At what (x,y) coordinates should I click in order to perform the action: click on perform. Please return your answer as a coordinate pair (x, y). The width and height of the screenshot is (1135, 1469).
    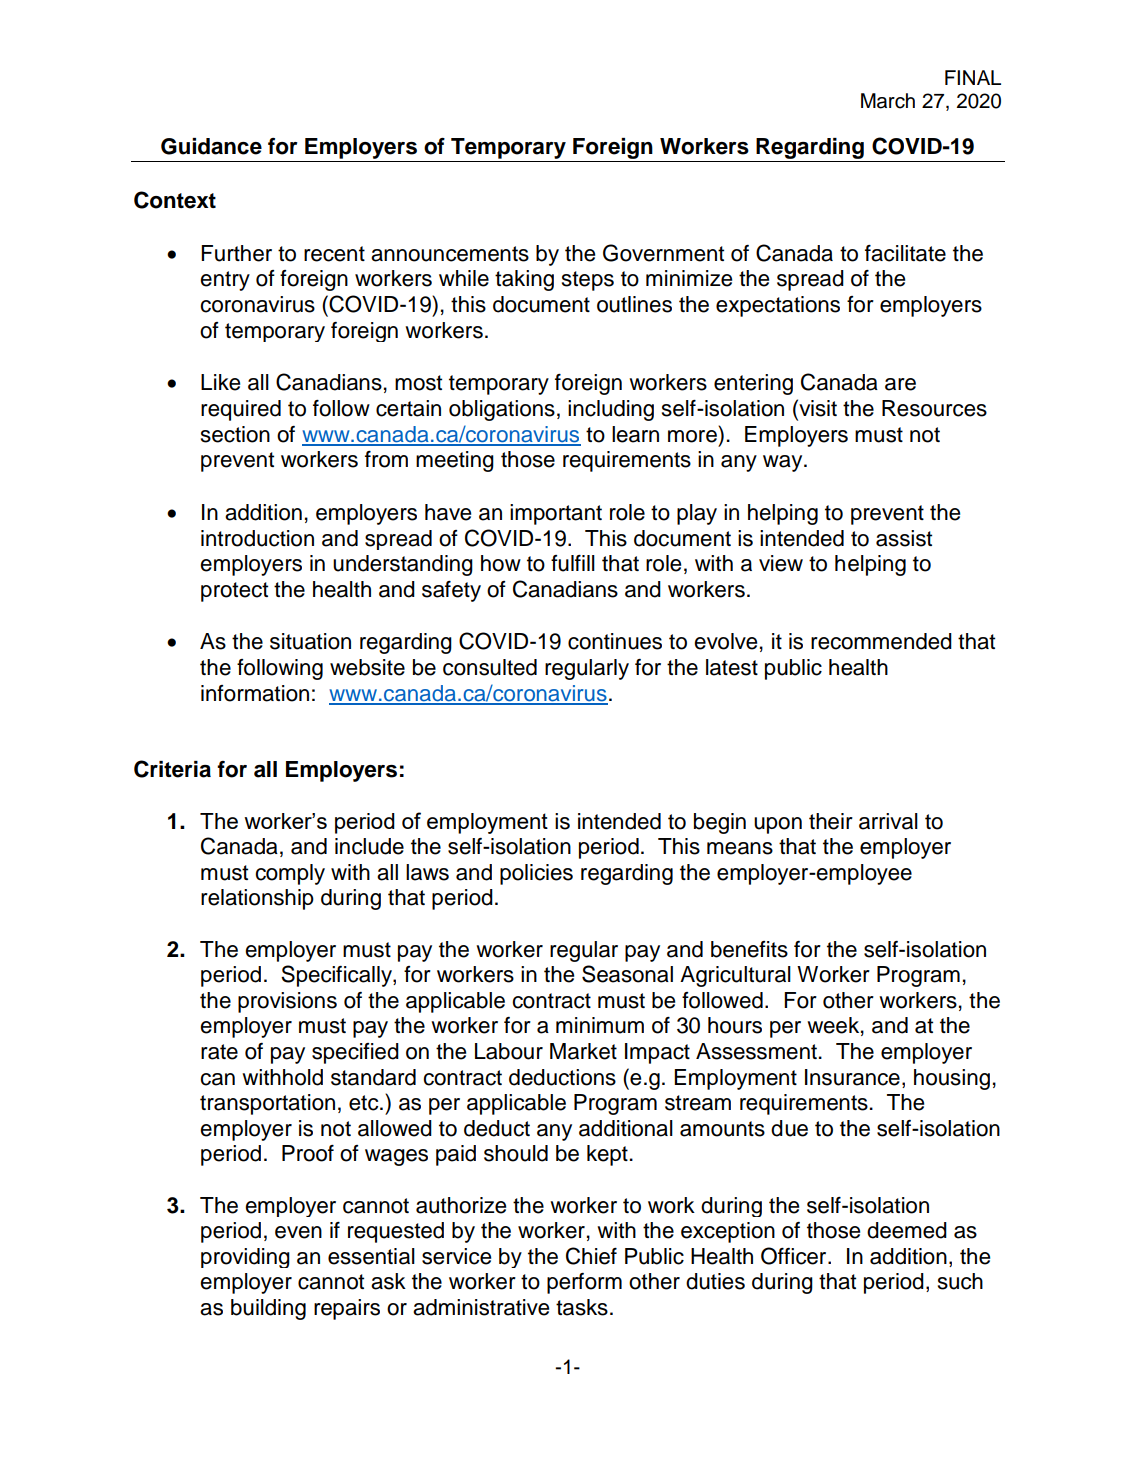
    Looking at the image, I should click on (584, 1283).
